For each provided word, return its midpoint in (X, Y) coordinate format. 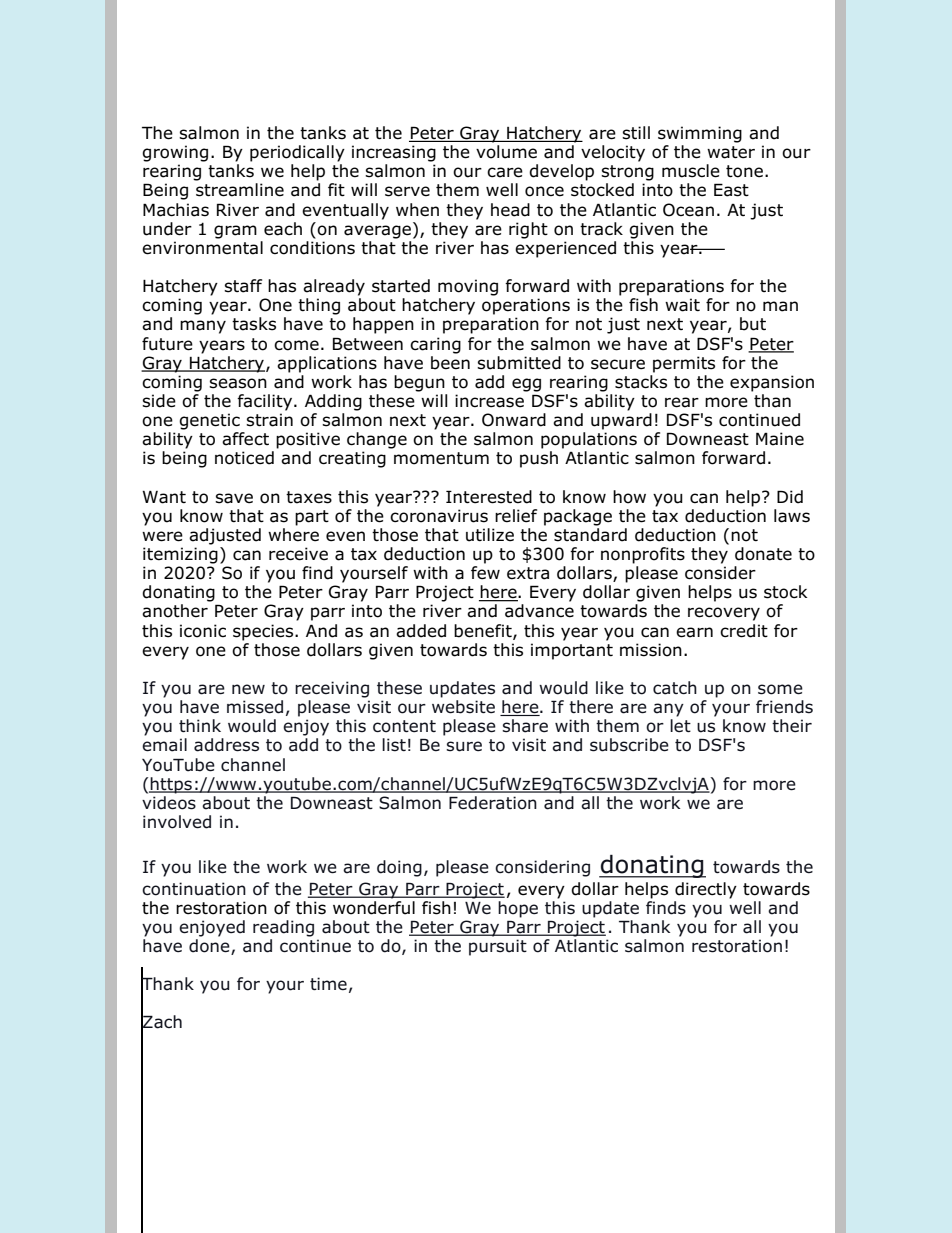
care (505, 172)
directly (706, 890)
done (210, 945)
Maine (780, 439)
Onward (514, 420)
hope (518, 909)
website (463, 707)
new (248, 689)
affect (245, 439)
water (731, 152)
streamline (240, 190)
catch (675, 688)
